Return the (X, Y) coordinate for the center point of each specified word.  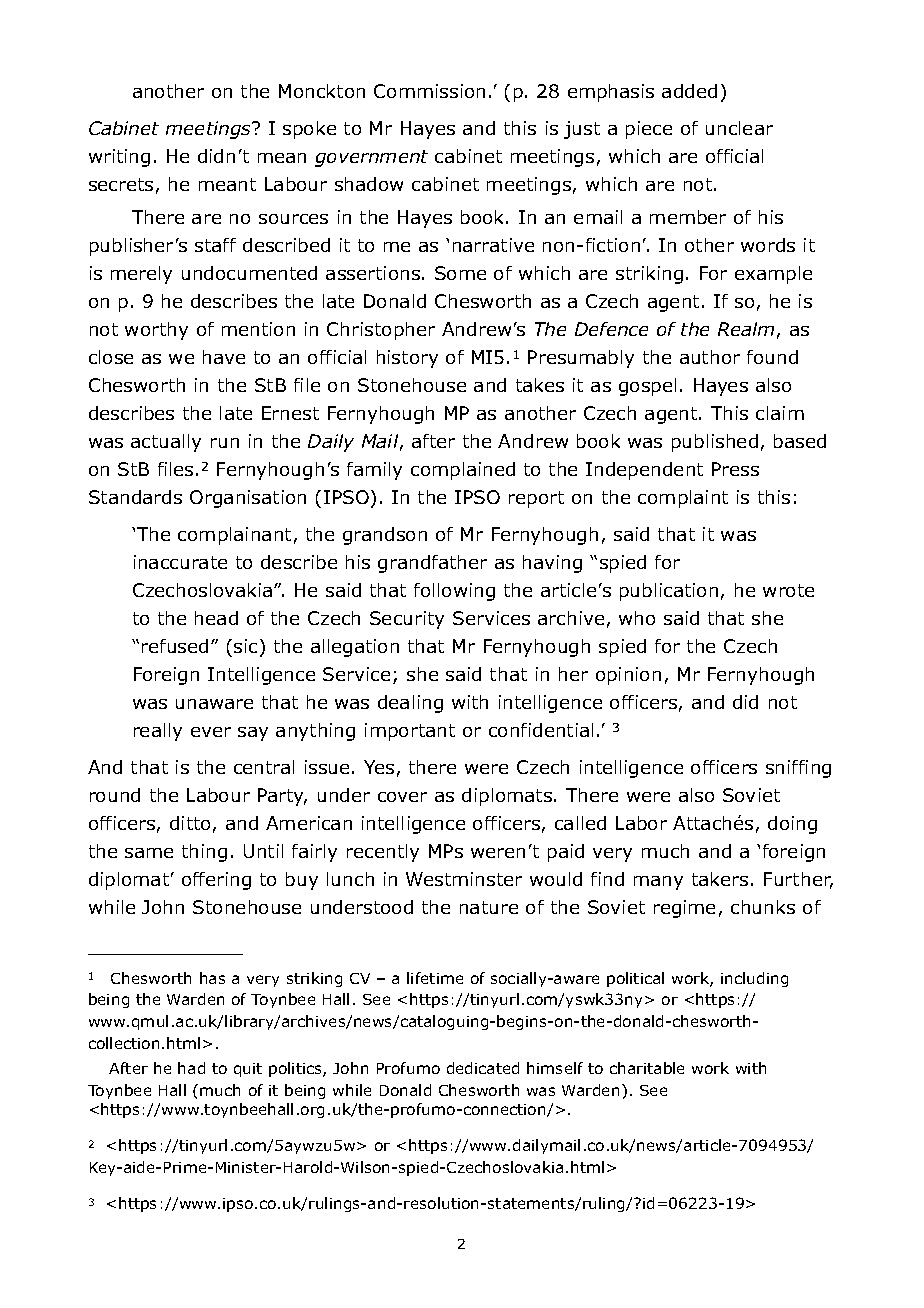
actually (166, 443)
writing (119, 158)
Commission (429, 91)
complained (463, 471)
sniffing (798, 769)
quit (248, 1070)
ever (211, 732)
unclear (739, 128)
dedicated (483, 1068)
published (715, 443)
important (410, 732)
